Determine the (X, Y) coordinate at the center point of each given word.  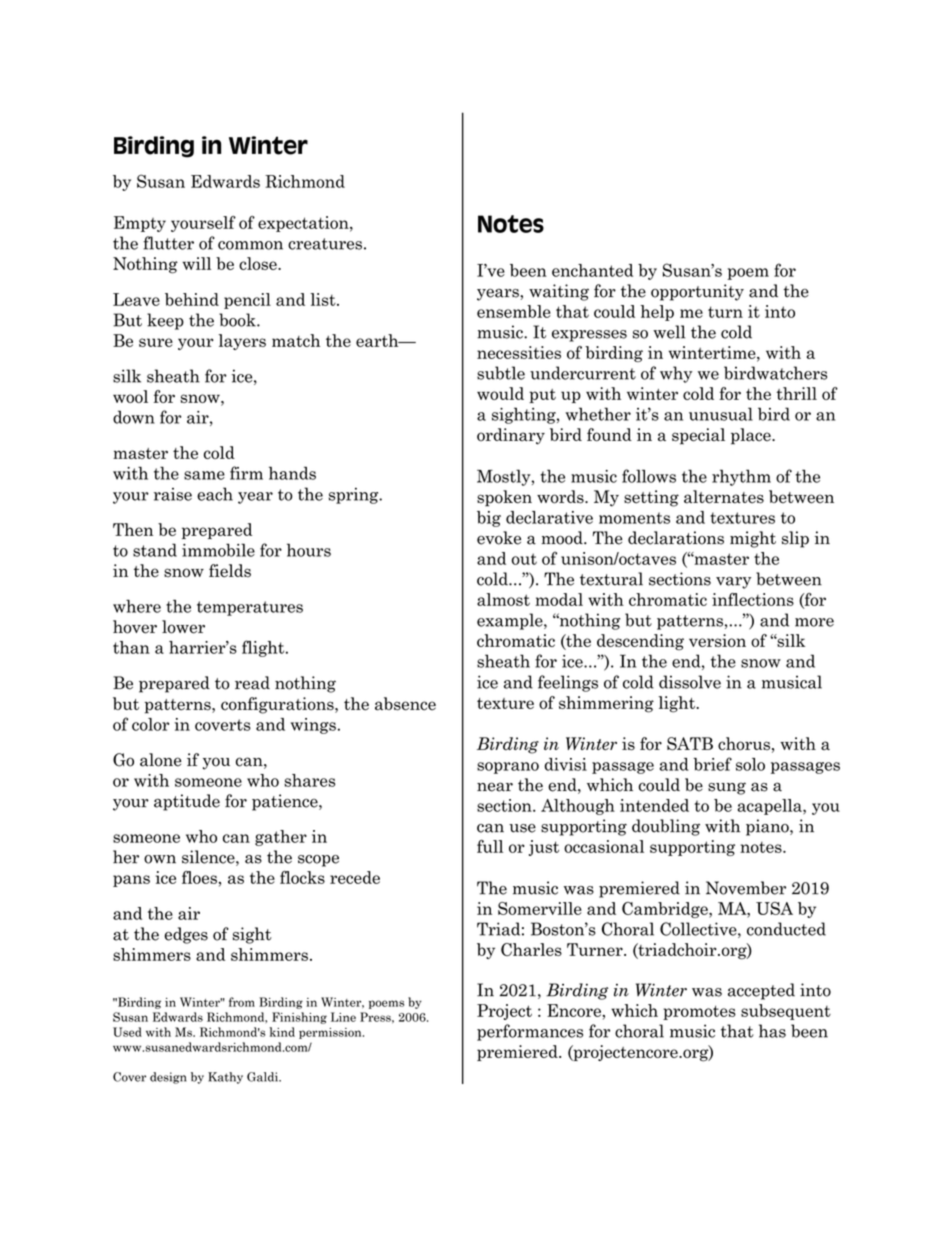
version (717, 640)
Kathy (225, 1078)
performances (530, 1032)
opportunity (697, 292)
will (196, 263)
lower (183, 627)
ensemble (514, 311)
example (511, 621)
